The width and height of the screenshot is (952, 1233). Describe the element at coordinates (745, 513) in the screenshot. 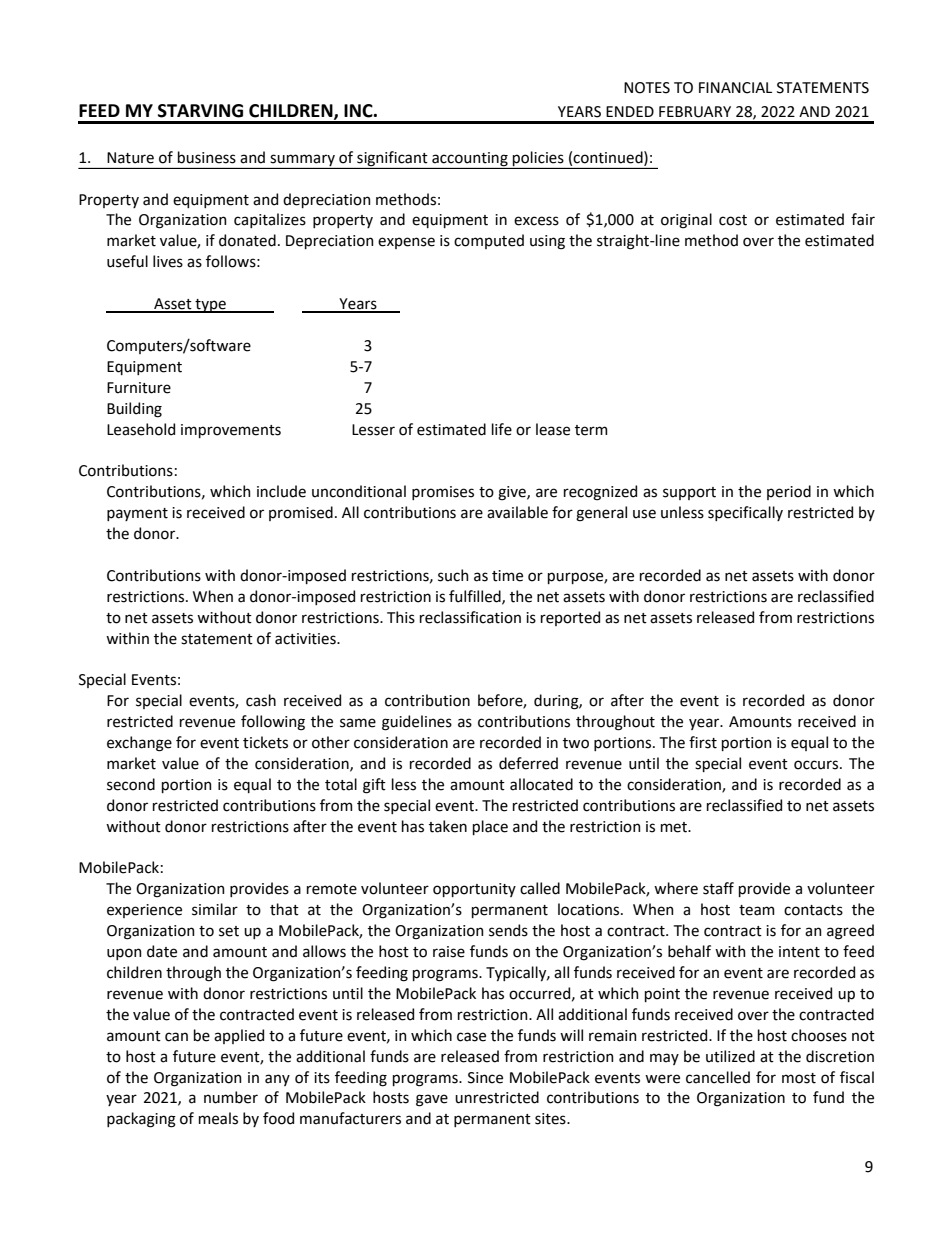

I see `specifically` at that location.
